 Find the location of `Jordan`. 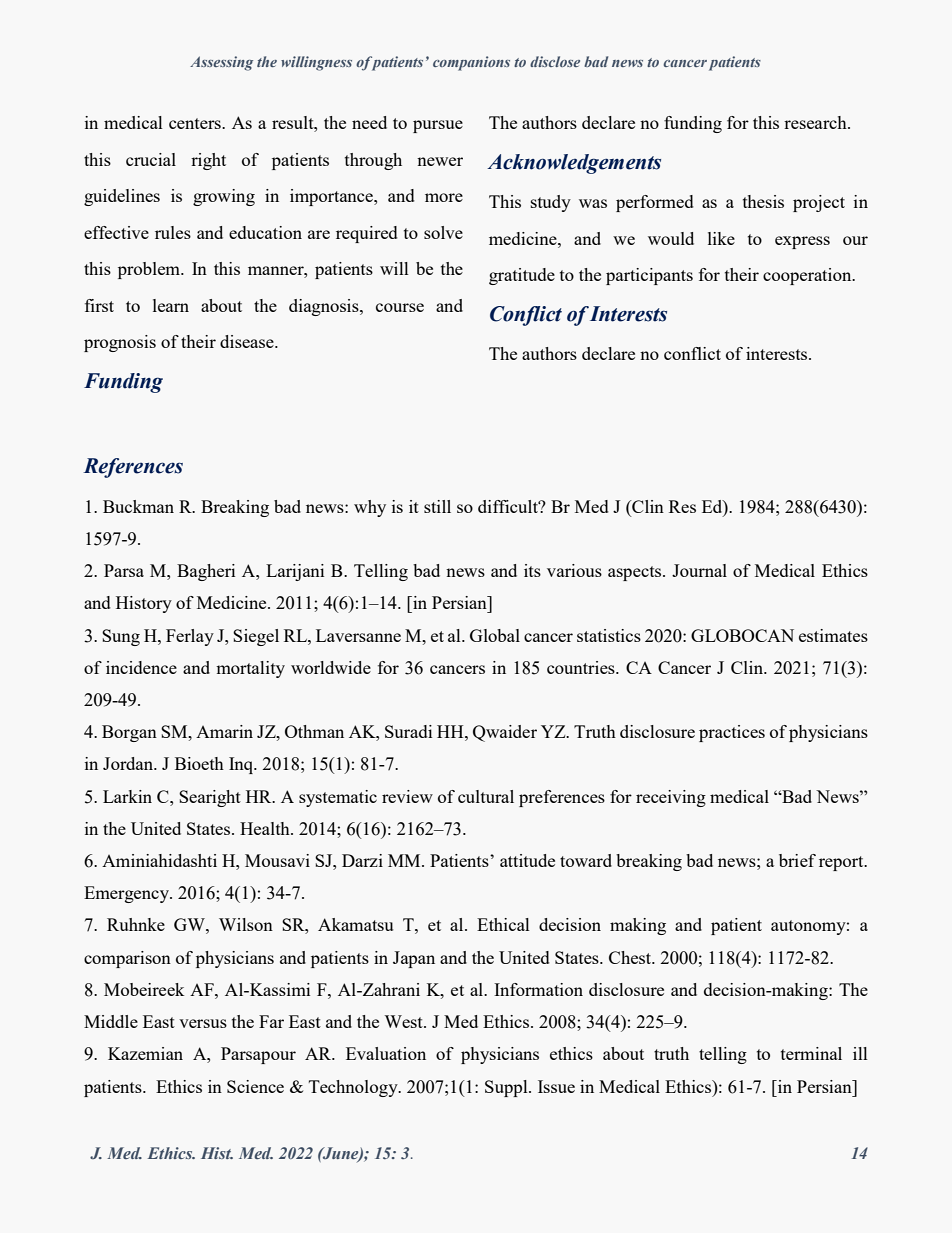

Jordan is located at coordinates (129, 763).
